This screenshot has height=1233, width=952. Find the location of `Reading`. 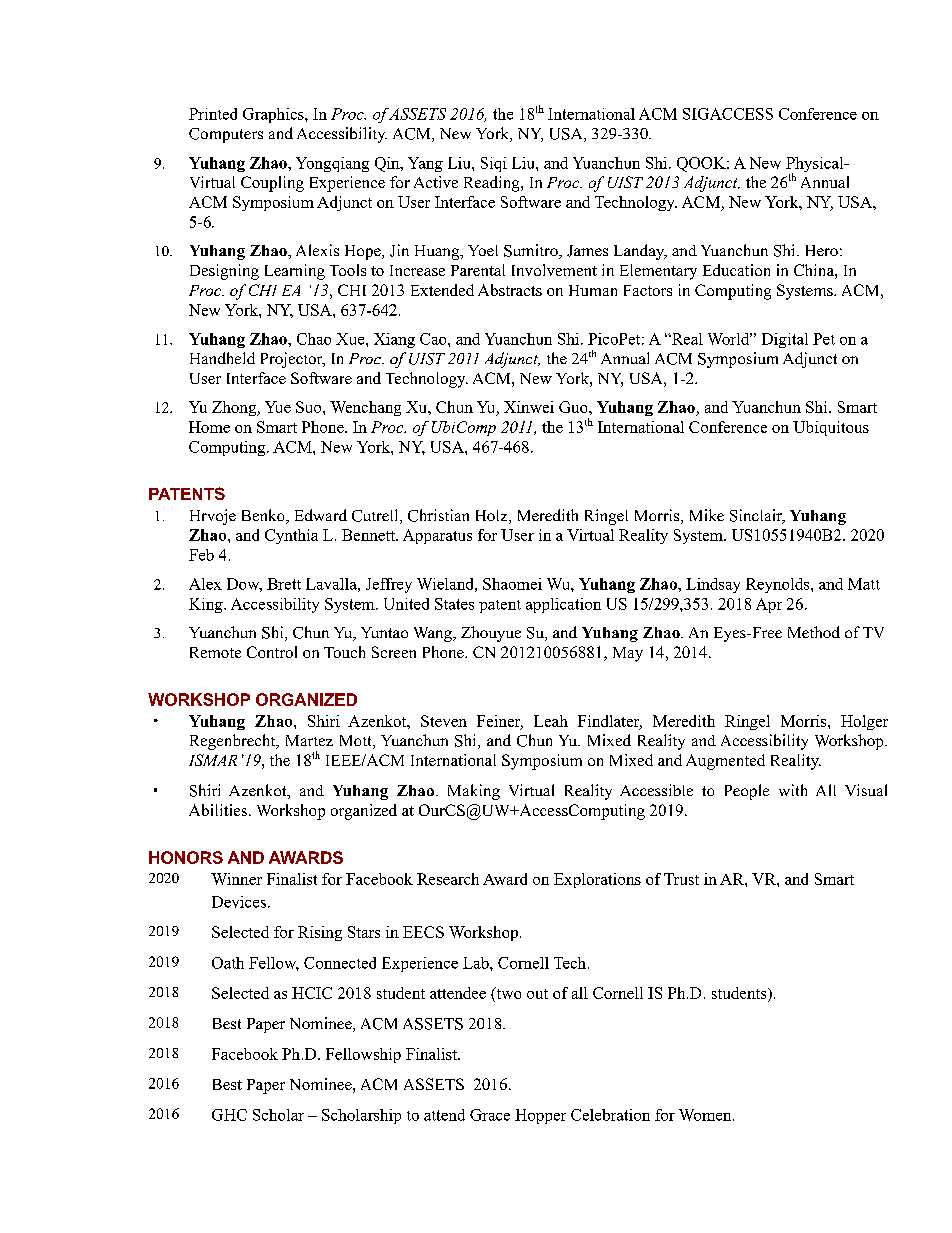

Reading is located at coordinates (493, 184).
